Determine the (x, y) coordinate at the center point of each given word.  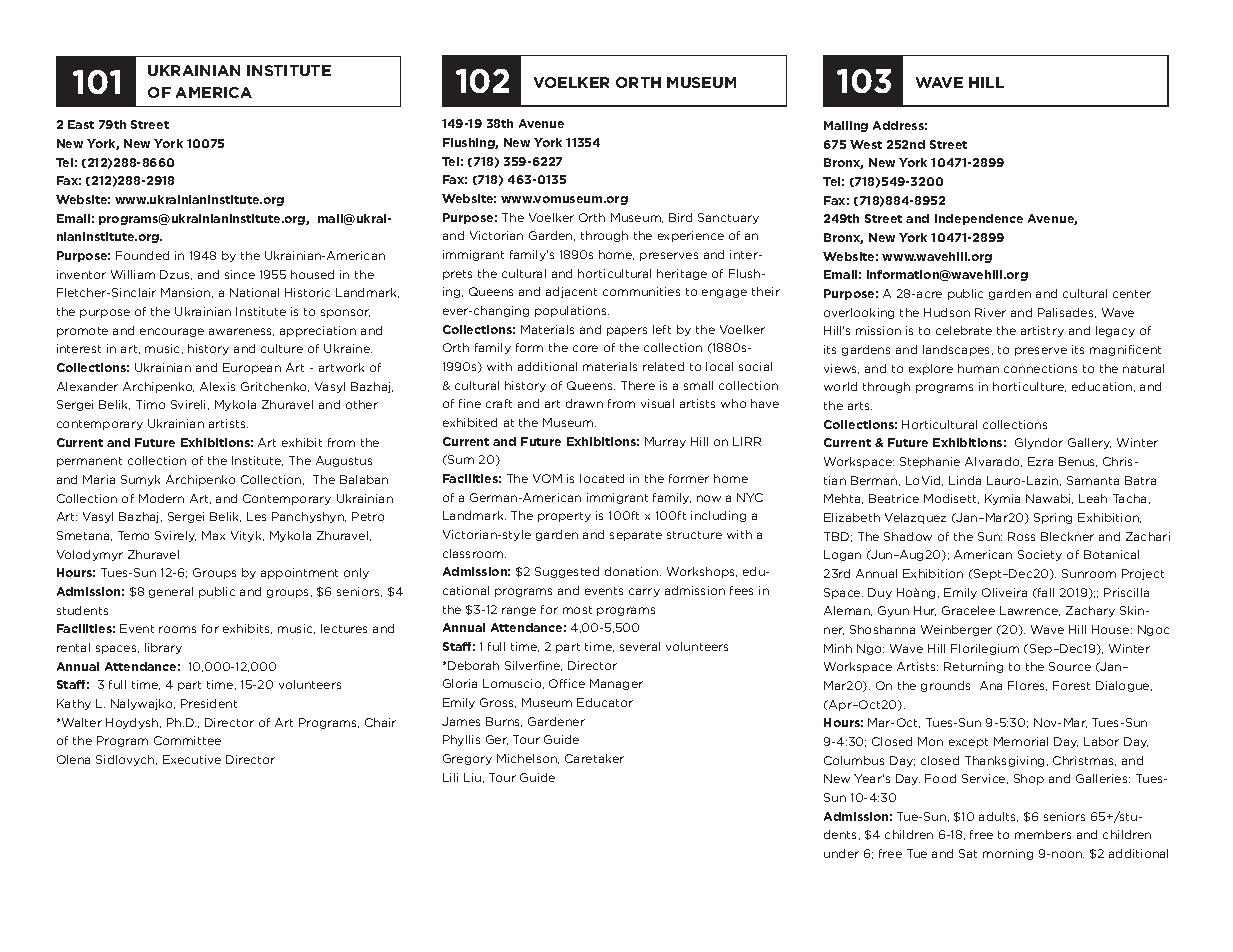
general (171, 592)
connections (1040, 368)
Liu (472, 777)
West (866, 144)
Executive (192, 759)
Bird (680, 217)
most (577, 610)
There (638, 385)
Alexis (217, 386)
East (81, 124)
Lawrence (1030, 611)
